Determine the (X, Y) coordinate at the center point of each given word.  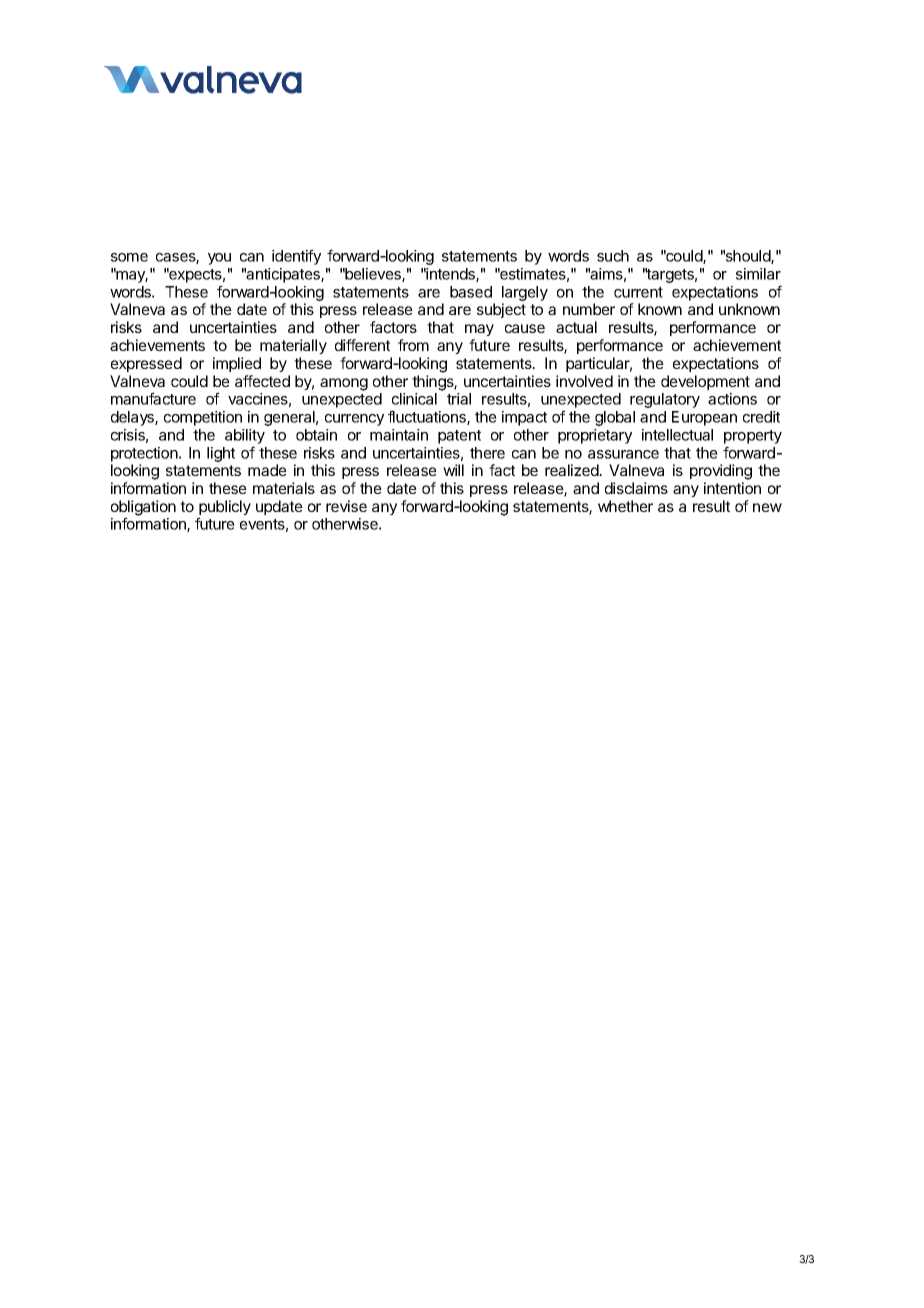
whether (625, 506)
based (471, 292)
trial (459, 399)
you (219, 259)
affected (262, 381)
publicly (225, 509)
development (705, 382)
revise (346, 506)
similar (758, 274)
